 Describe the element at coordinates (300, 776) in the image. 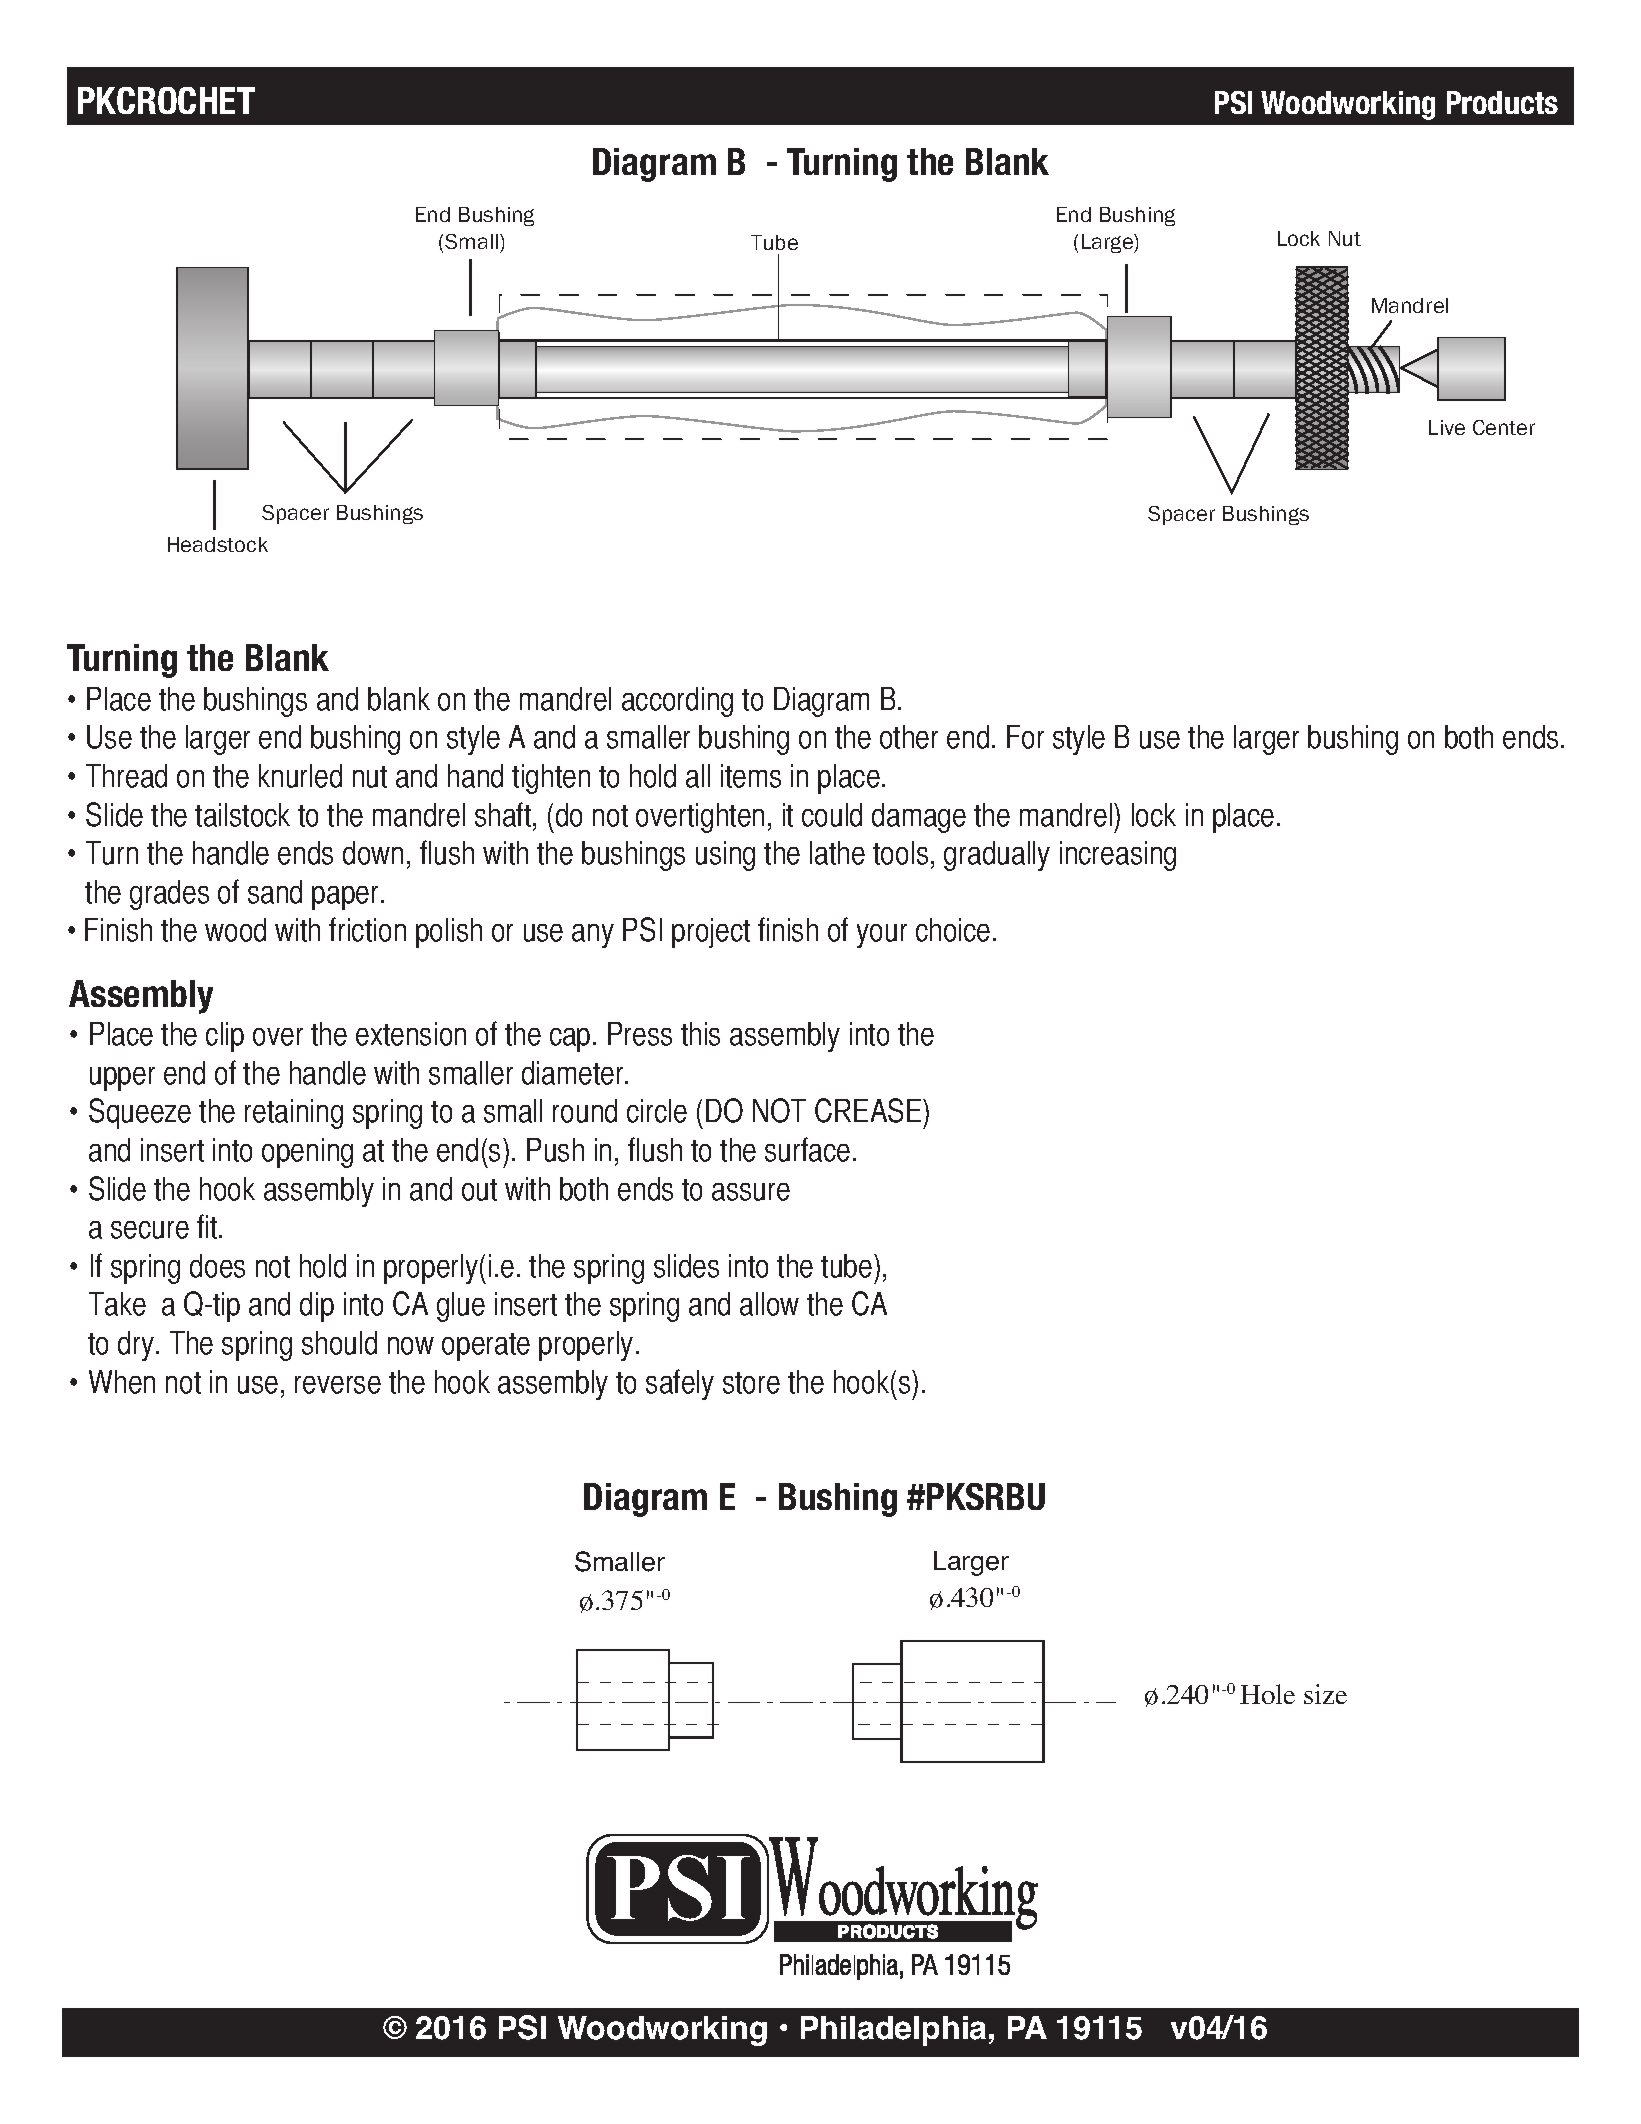

I see `knurled` at that location.
